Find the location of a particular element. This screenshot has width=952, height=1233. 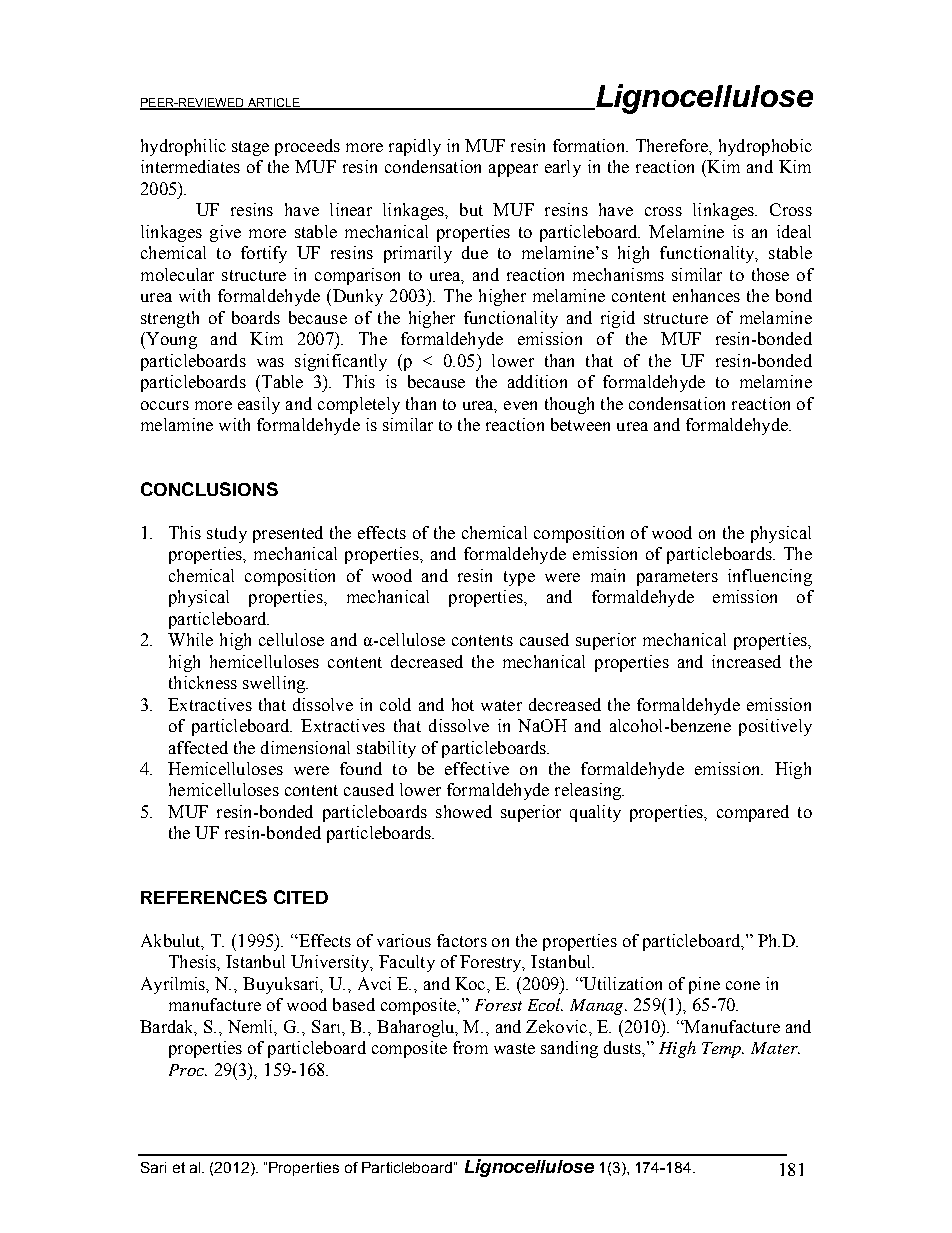

compared is located at coordinates (753, 813).
